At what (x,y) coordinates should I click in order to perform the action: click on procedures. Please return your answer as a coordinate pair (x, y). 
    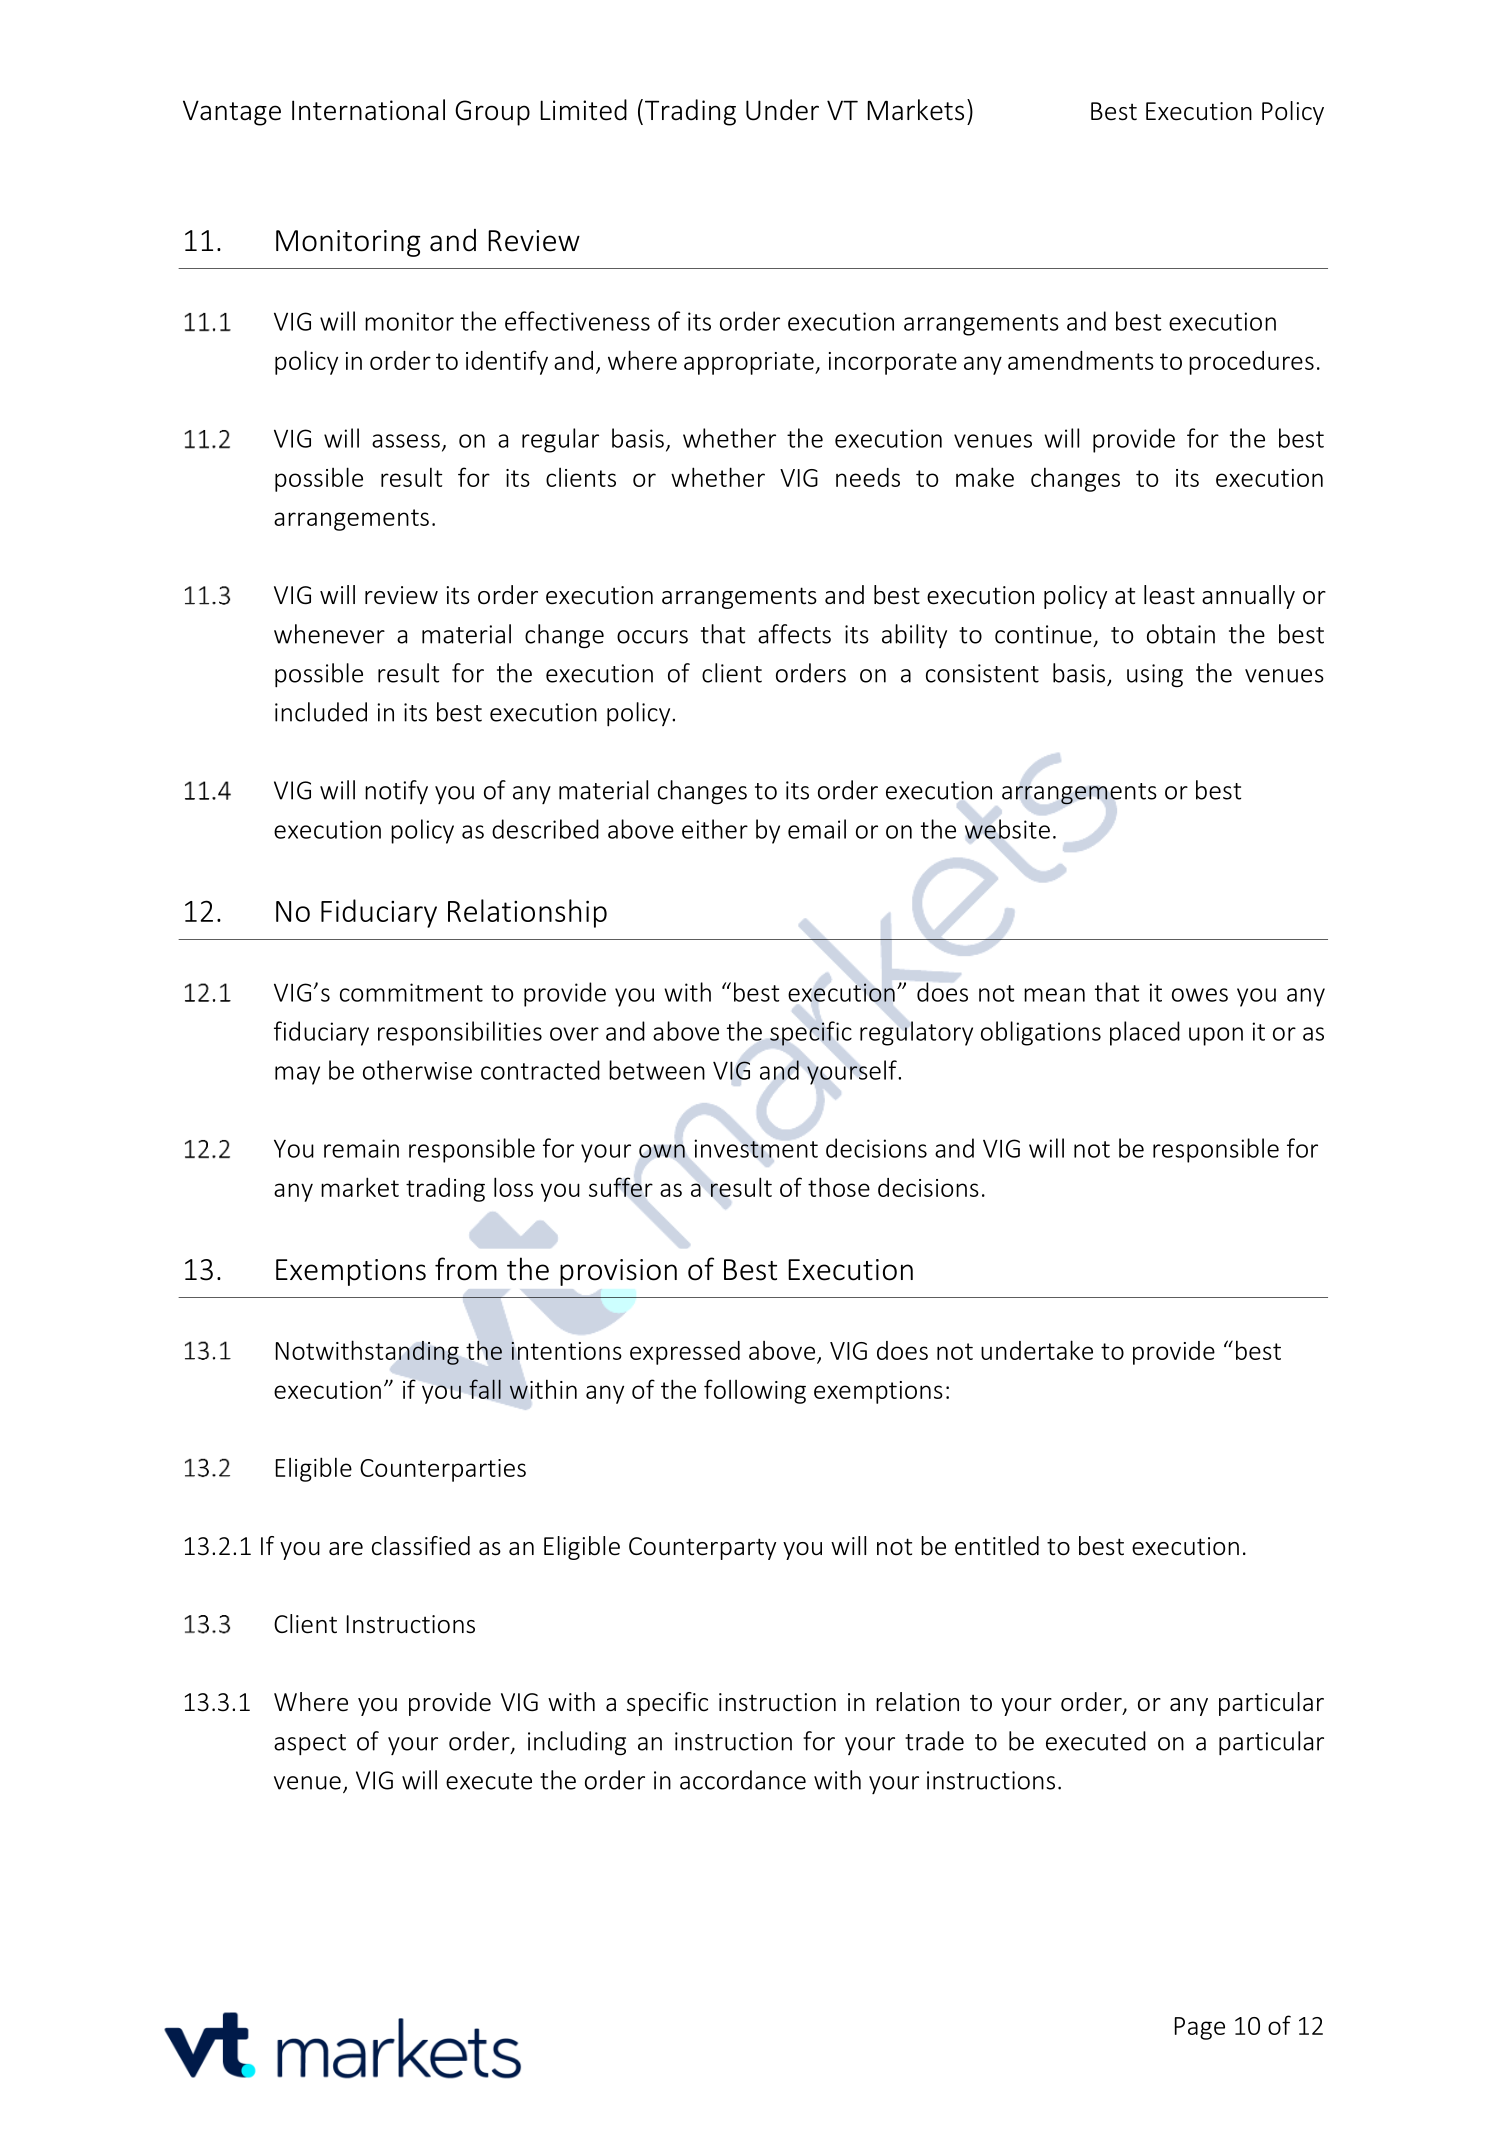
    Looking at the image, I should click on (1251, 363).
